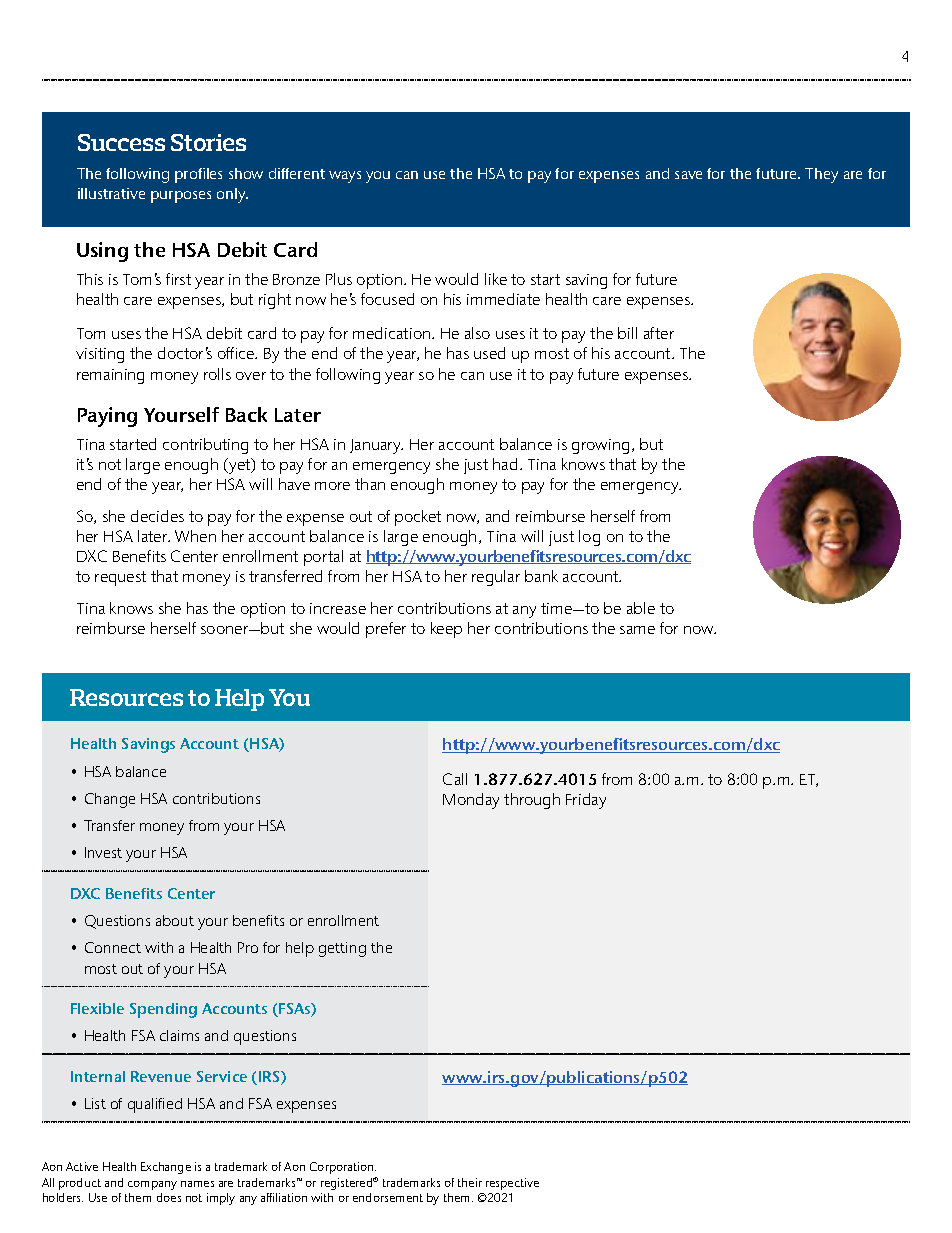  Describe the element at coordinates (152, 1185) in the image. I see `company` at that location.
